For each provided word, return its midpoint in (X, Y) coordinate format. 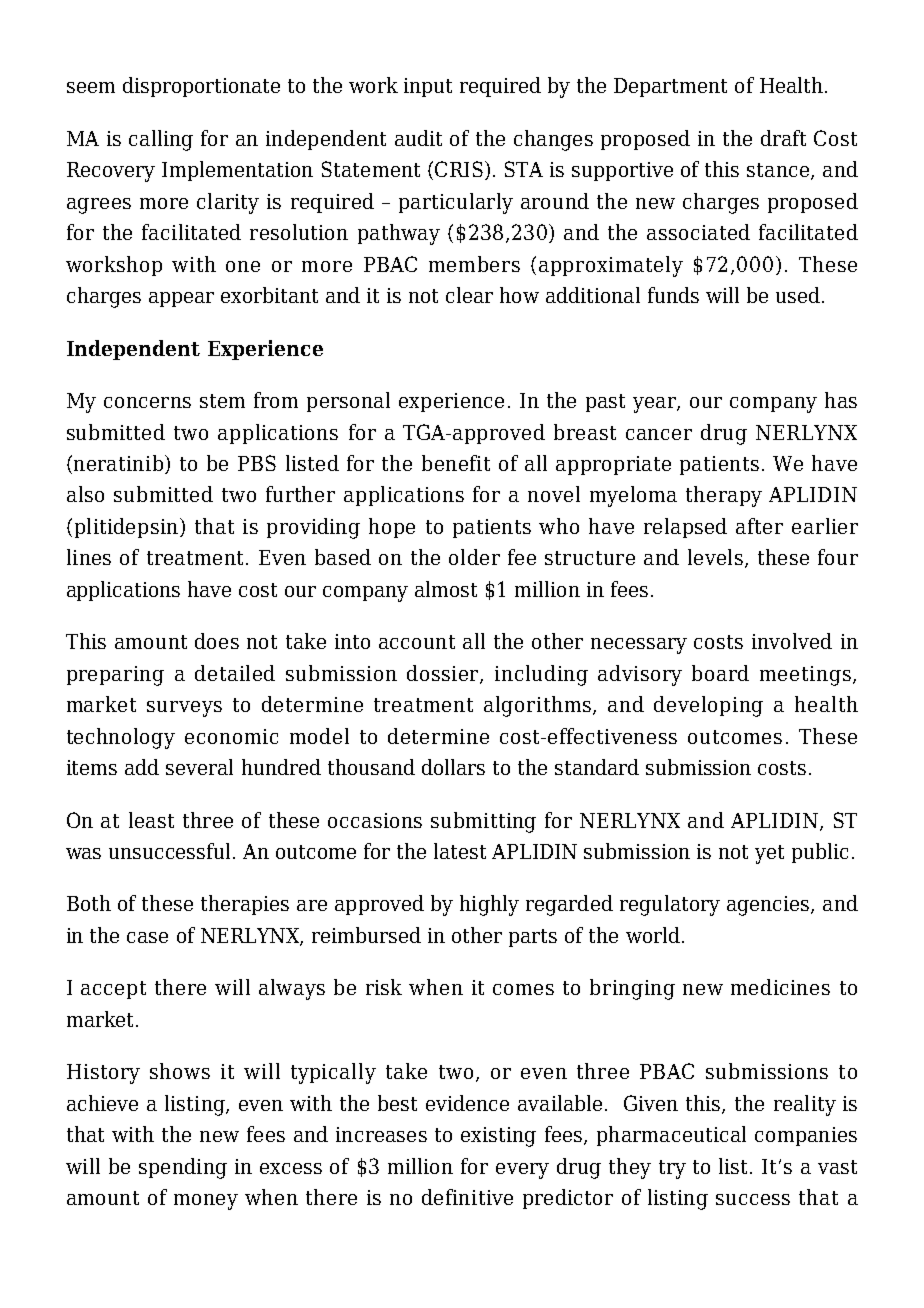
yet (769, 854)
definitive (467, 1197)
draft (783, 138)
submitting (483, 822)
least (151, 820)
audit (418, 138)
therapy (724, 496)
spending (183, 1168)
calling (161, 140)
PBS (257, 463)
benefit (456, 463)
